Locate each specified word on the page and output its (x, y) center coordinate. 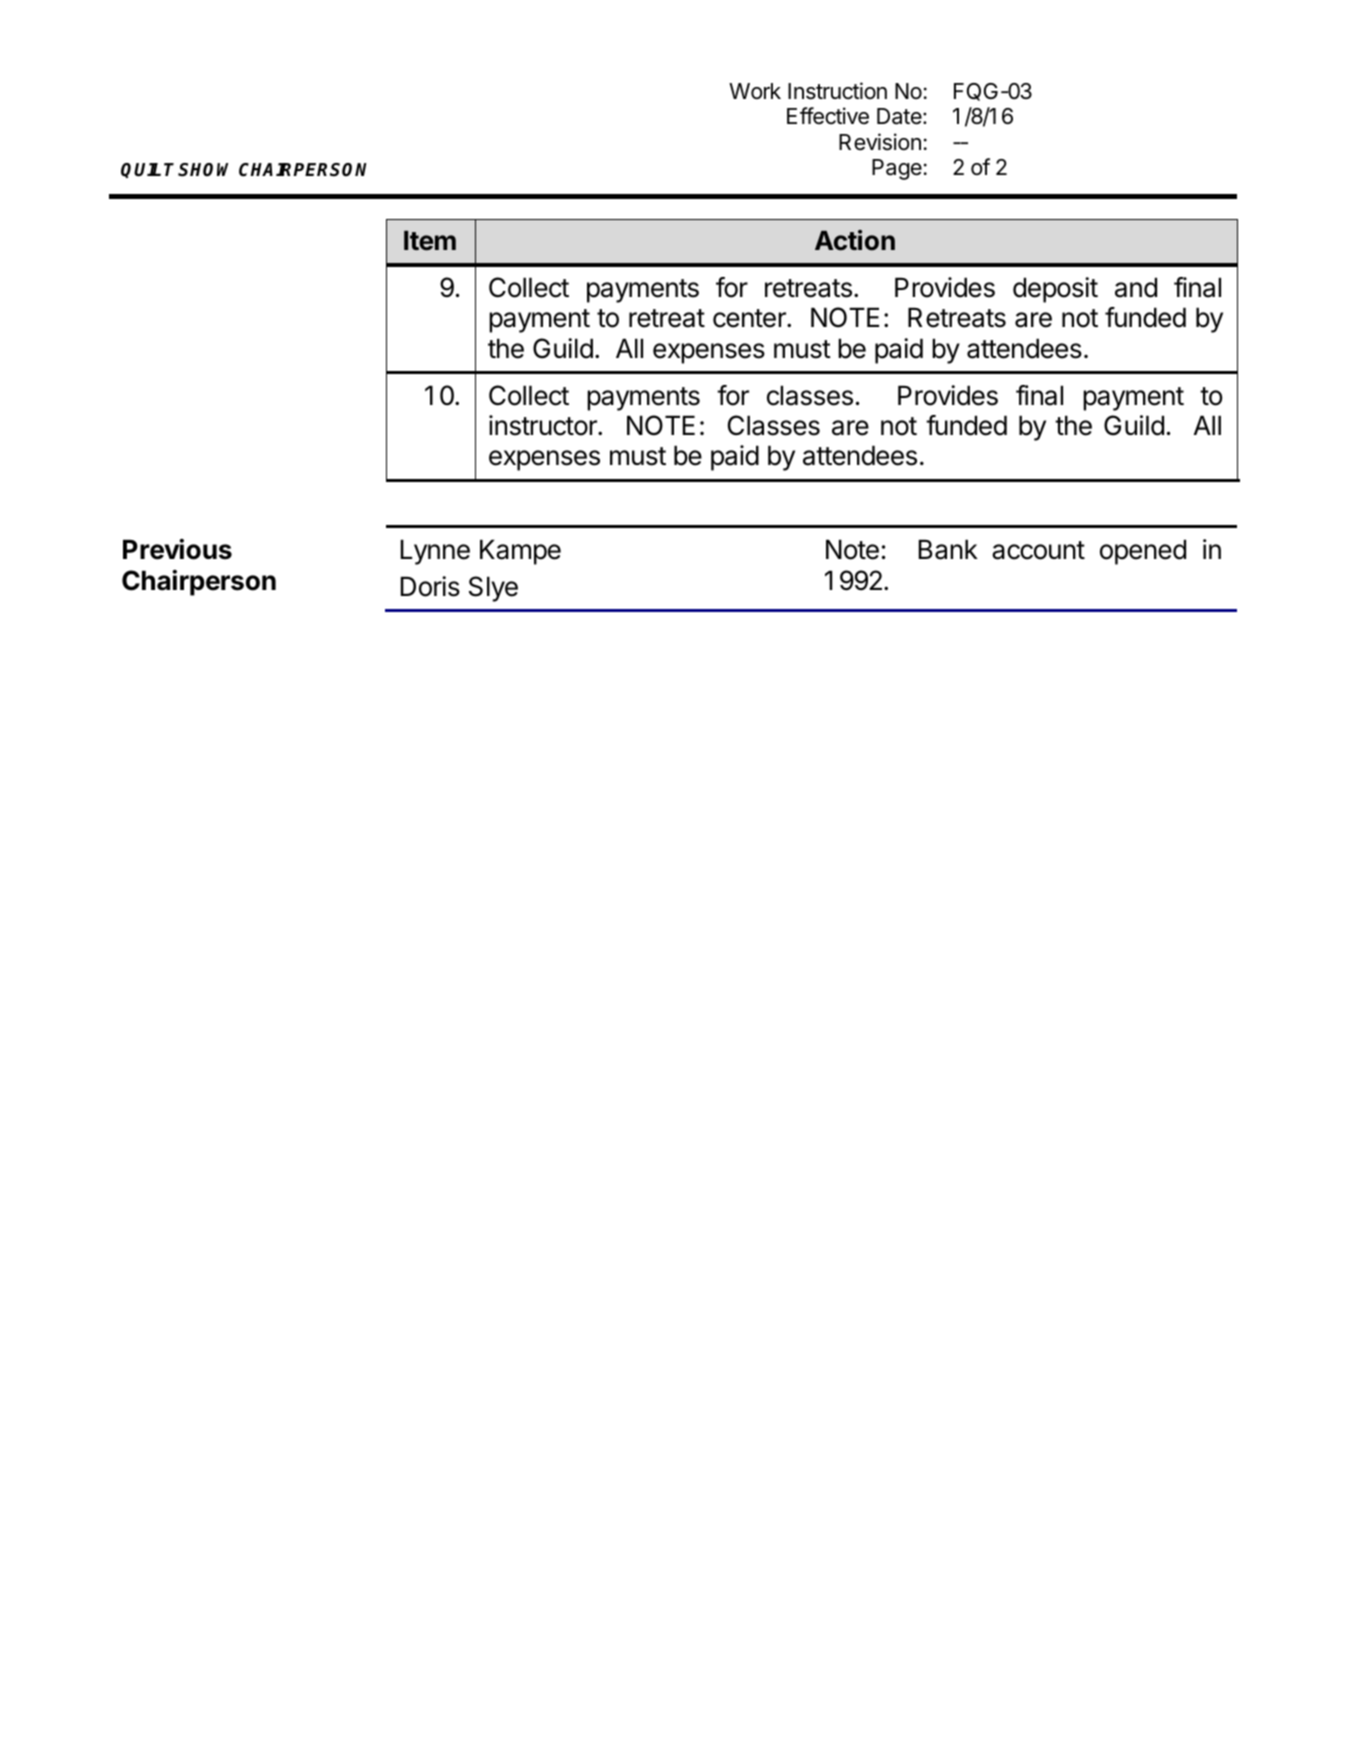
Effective (828, 116)
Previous (177, 549)
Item (430, 241)
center (750, 318)
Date (900, 116)
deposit (1055, 290)
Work (755, 91)
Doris (430, 586)
